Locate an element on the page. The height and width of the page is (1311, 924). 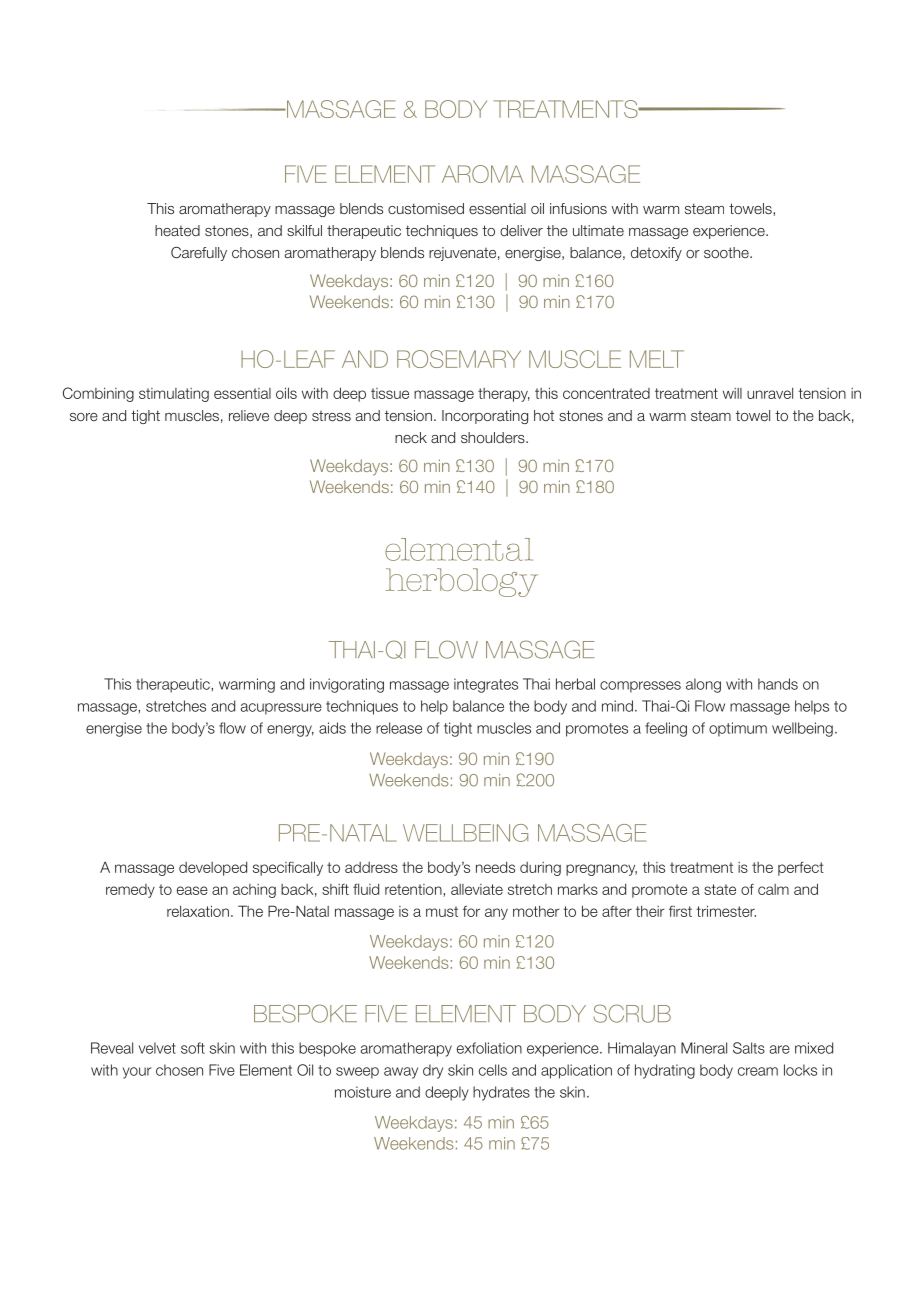
along is located at coordinates (703, 685).
